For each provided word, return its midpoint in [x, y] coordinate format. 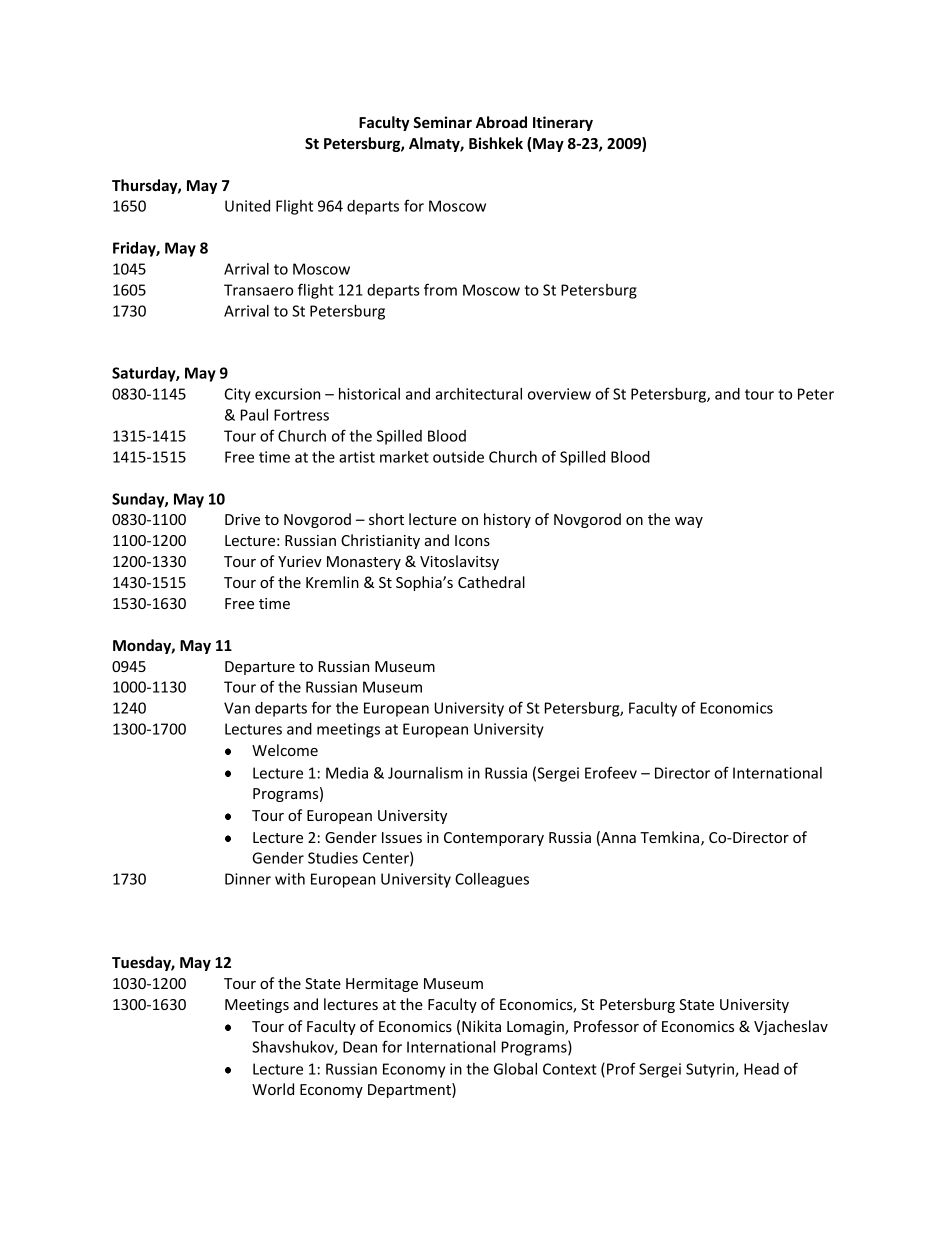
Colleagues [492, 880]
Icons [472, 540]
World [273, 1089]
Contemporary [494, 839]
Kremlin [332, 582]
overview [559, 394]
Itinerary [563, 123]
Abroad [501, 122]
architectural [478, 394]
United [247, 206]
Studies [333, 858]
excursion [287, 394]
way [689, 522]
